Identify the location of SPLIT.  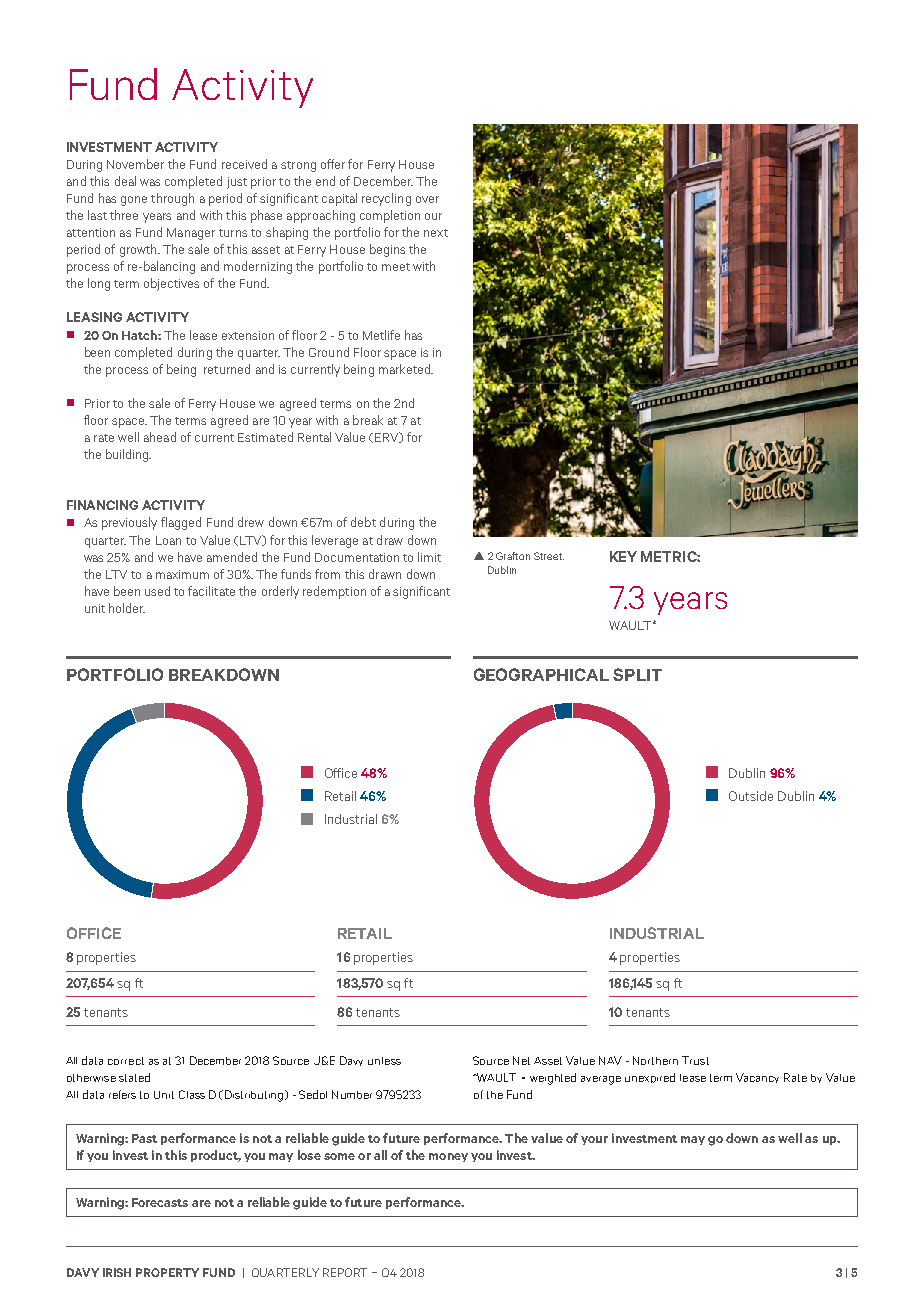
(637, 674).
